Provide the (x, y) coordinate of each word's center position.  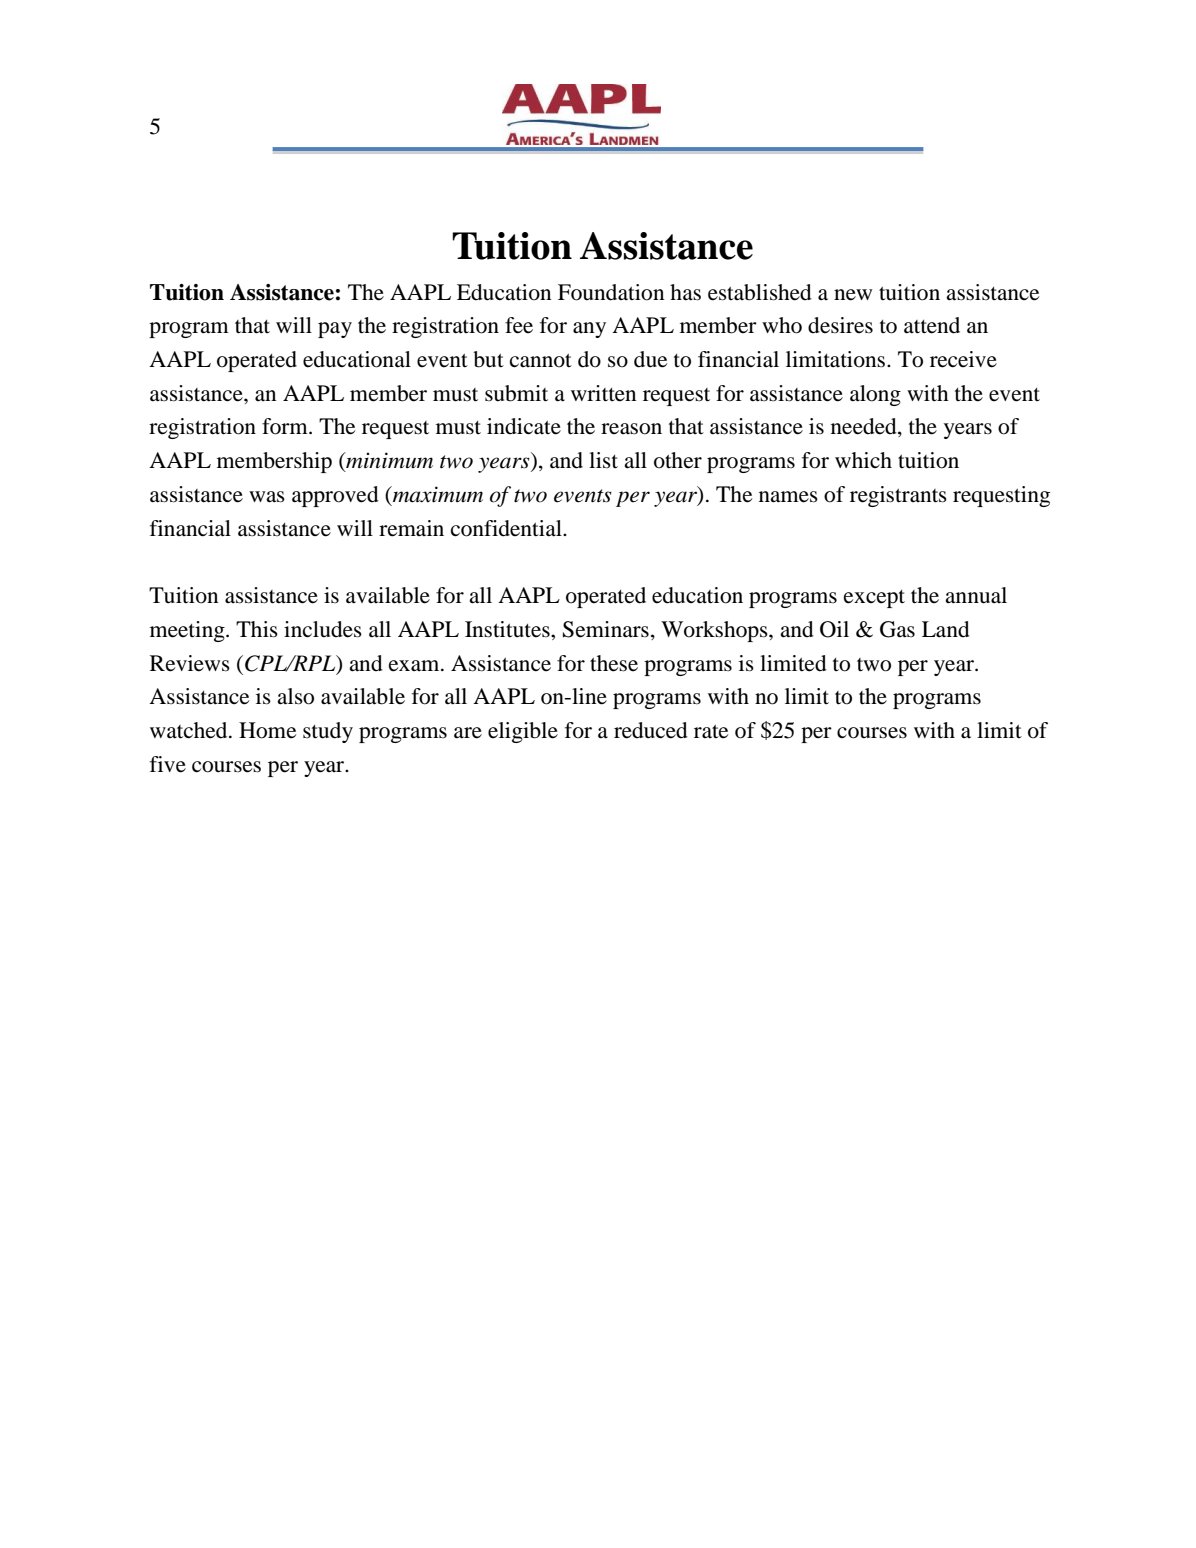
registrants (898, 496)
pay (335, 330)
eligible (523, 732)
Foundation (611, 292)
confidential (507, 528)
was (267, 497)
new (853, 295)
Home (267, 730)
